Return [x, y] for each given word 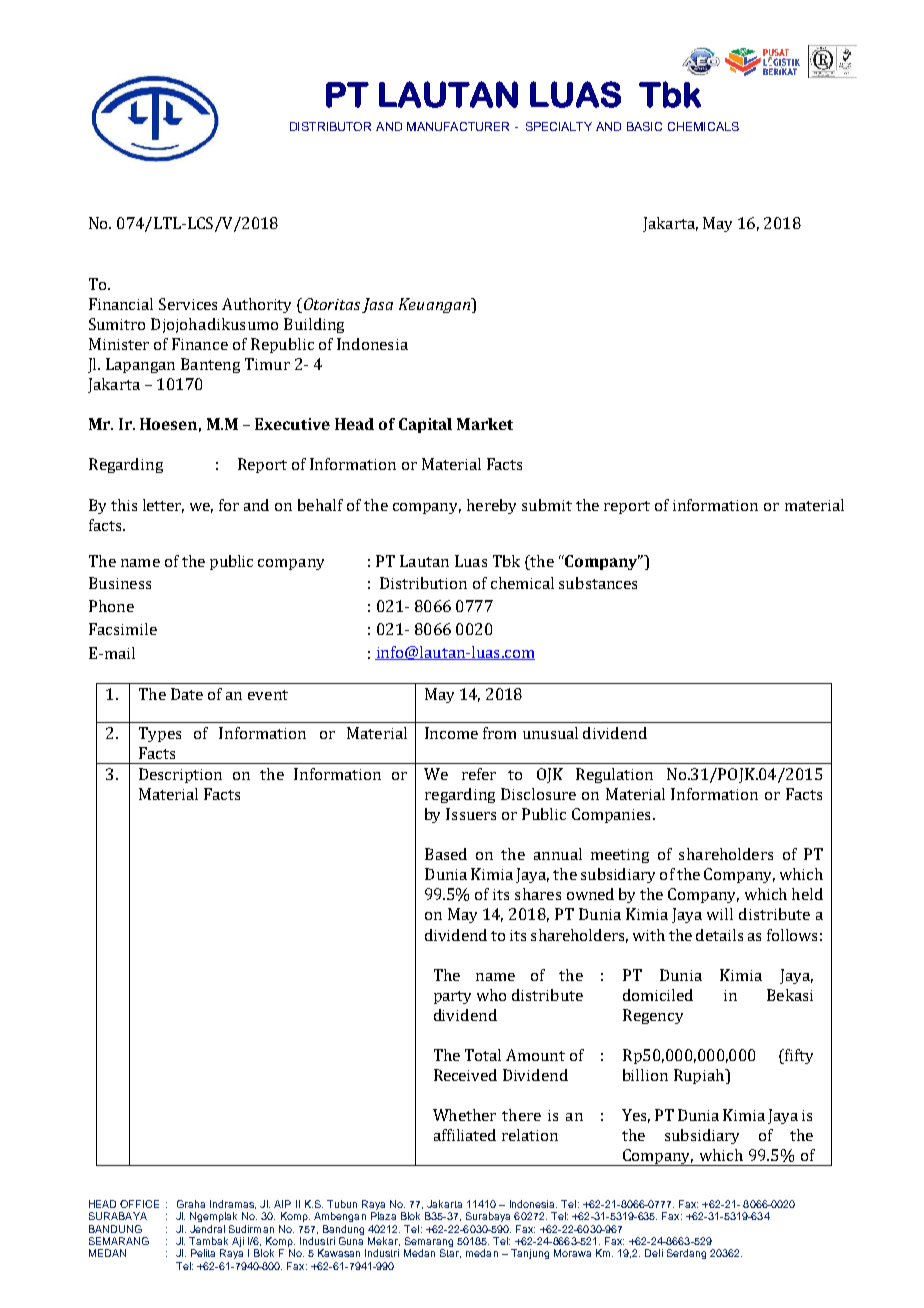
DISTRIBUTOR [330, 126]
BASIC [644, 126]
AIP [282, 1204]
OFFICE [139, 1204]
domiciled [658, 995]
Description [180, 775]
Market [485, 424]
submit [547, 505]
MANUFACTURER [458, 126]
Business [120, 583]
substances [598, 583]
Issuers [471, 814]
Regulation [614, 775]
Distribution [423, 583]
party [452, 997]
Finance [200, 344]
